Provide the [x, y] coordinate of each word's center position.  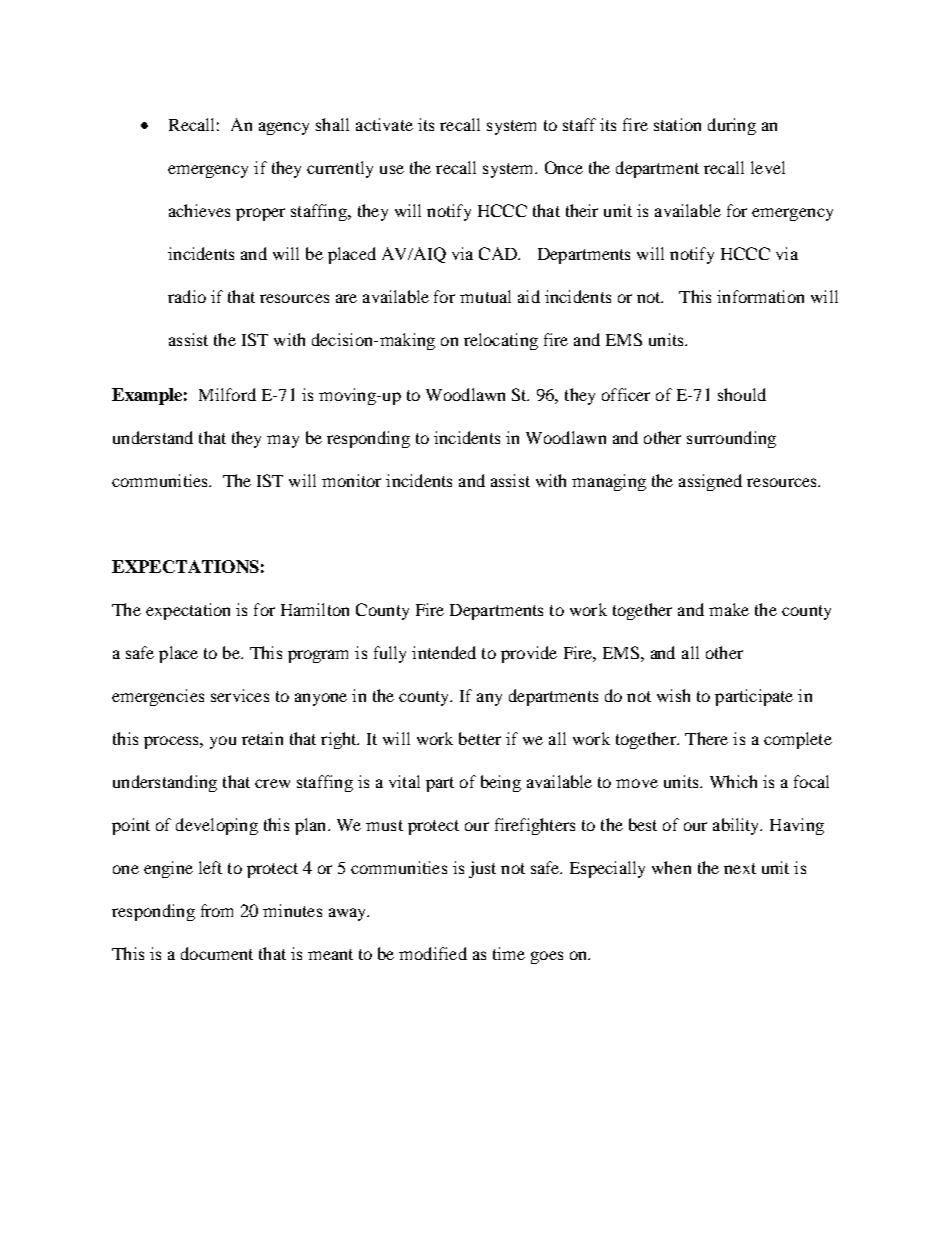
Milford [227, 394]
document [217, 953]
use [392, 169]
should [742, 394]
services [240, 695]
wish [673, 695]
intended [444, 652]
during [732, 126]
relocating [501, 341]
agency [284, 128]
